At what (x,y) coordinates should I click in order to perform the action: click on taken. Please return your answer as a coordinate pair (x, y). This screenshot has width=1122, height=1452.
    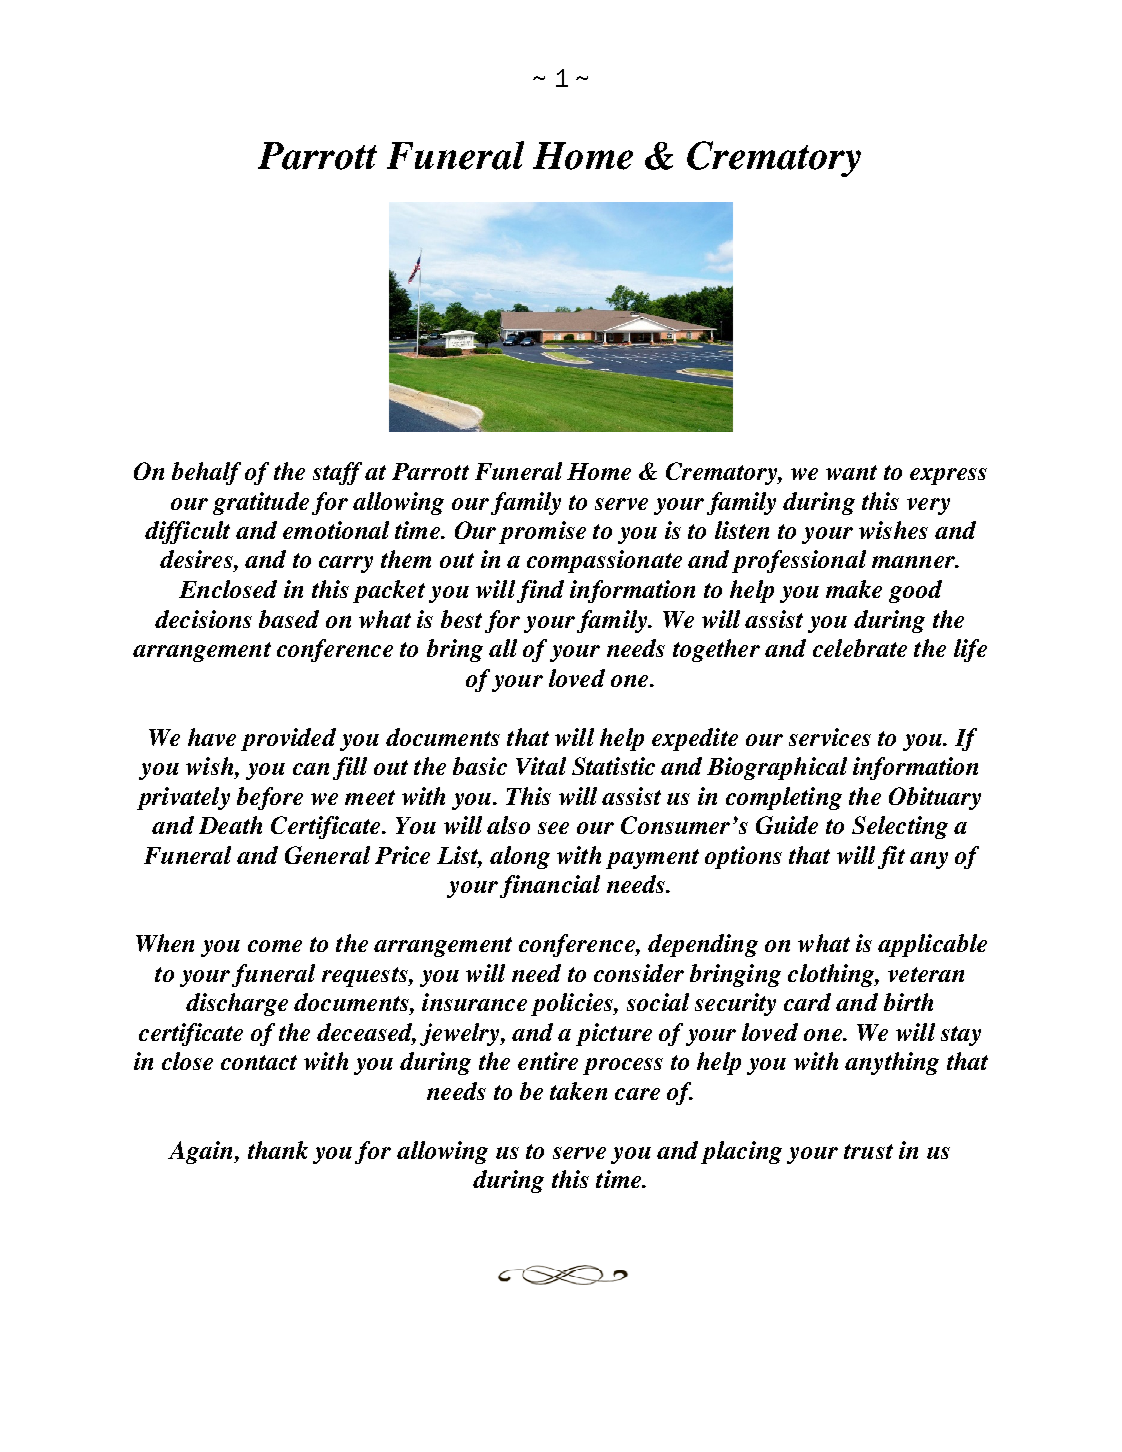
    Looking at the image, I should click on (578, 1091).
